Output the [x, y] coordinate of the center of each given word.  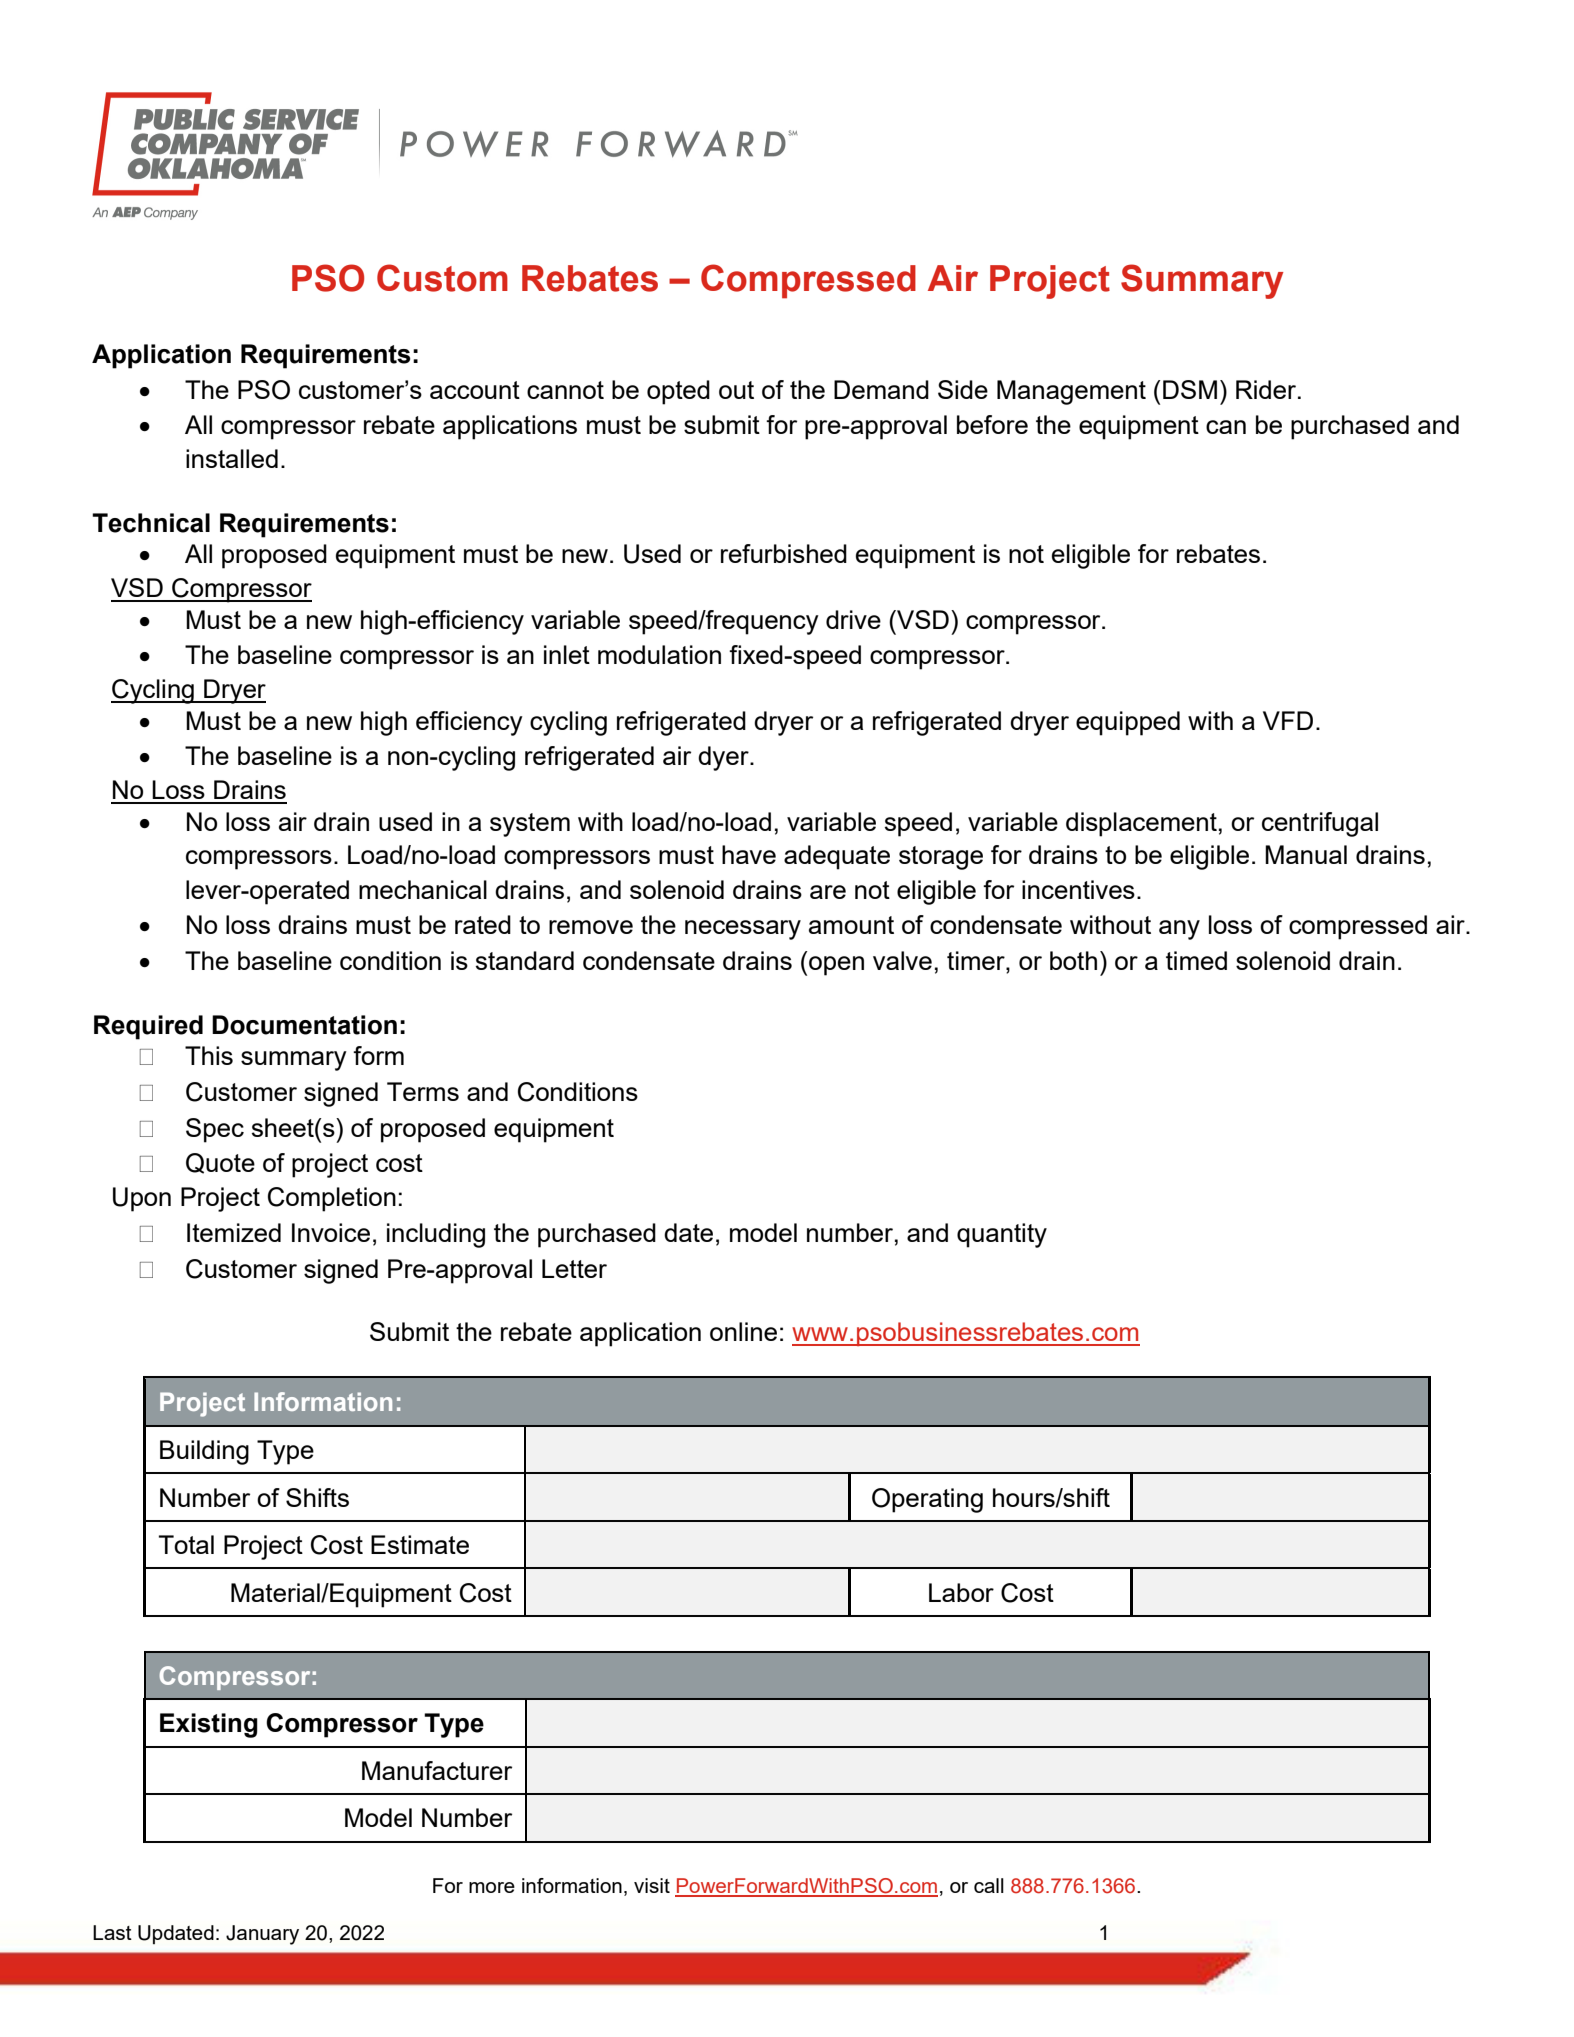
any [1179, 930]
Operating [927, 1500]
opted [678, 392]
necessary [743, 930]
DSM [1190, 389]
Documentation [304, 1025]
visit [652, 1885]
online [743, 1331]
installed [232, 458]
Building [204, 1452]
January [262, 1935]
